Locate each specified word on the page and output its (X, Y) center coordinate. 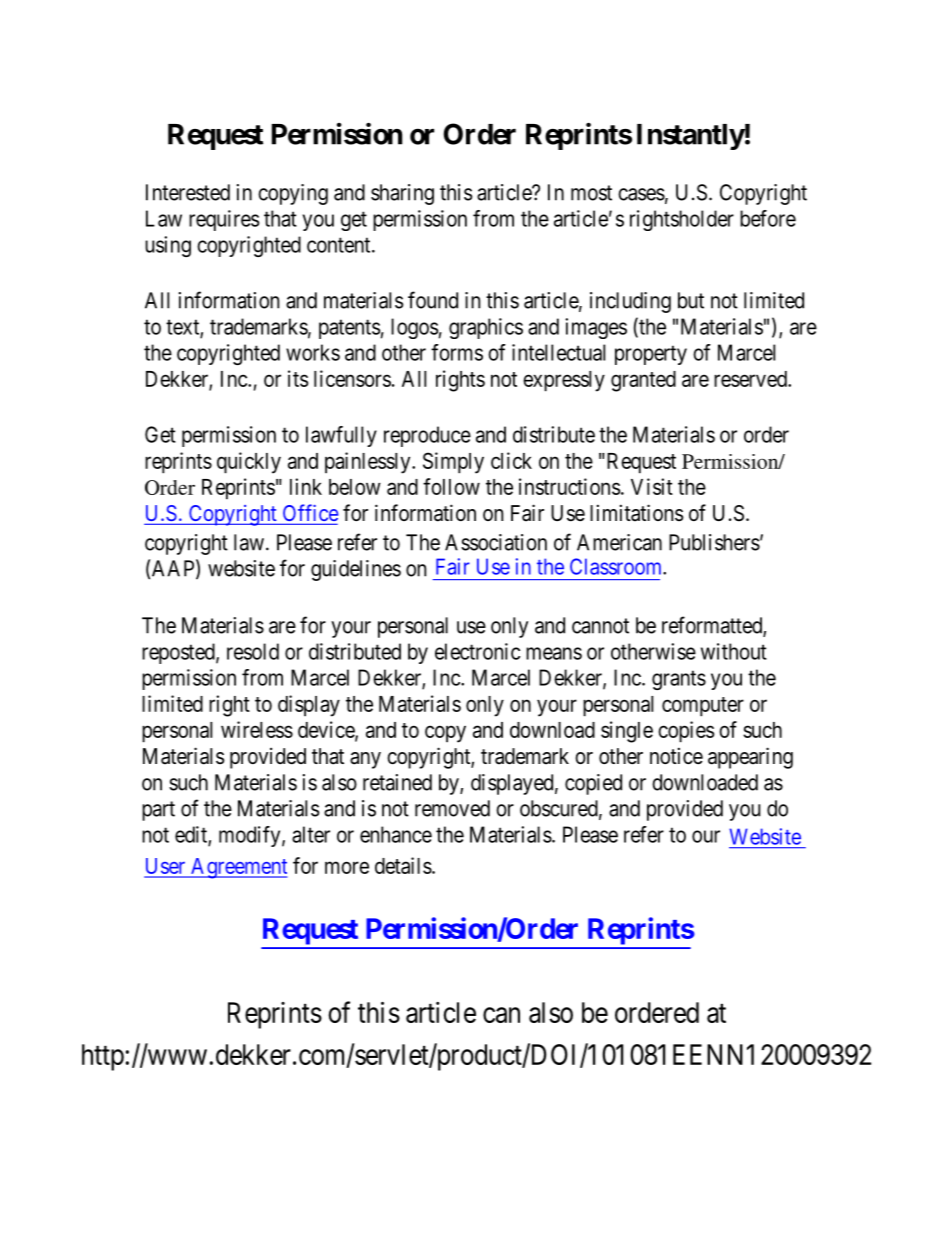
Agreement (238, 868)
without (734, 651)
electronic (477, 651)
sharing (402, 194)
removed (452, 808)
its (298, 378)
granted (643, 381)
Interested (188, 192)
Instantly (691, 137)
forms (457, 352)
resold (253, 651)
